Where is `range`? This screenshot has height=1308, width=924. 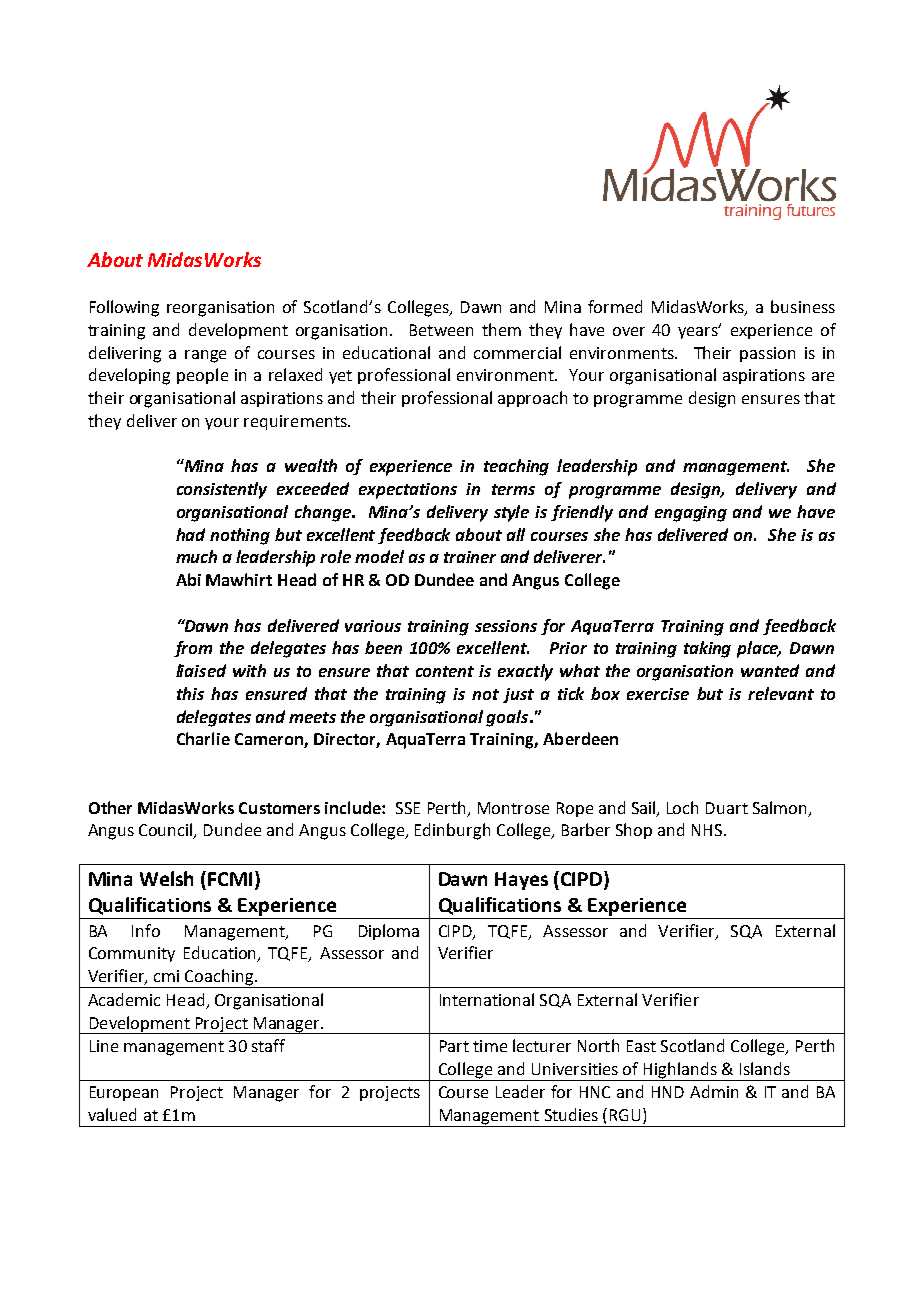
range is located at coordinates (205, 356).
